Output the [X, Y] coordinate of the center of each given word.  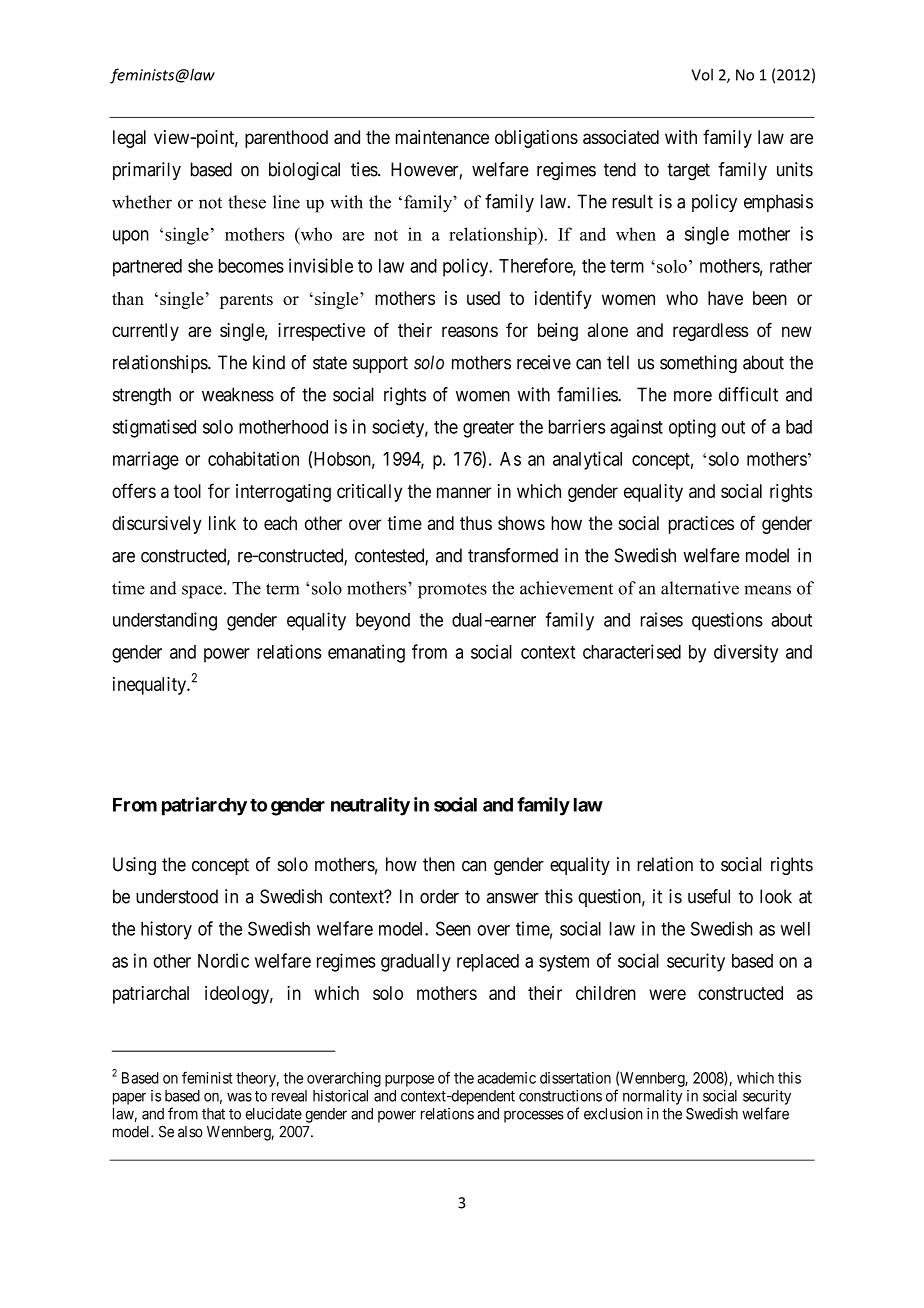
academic [506, 1078]
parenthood [286, 139]
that [213, 1114]
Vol [702, 74]
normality [652, 1097]
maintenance [442, 137]
